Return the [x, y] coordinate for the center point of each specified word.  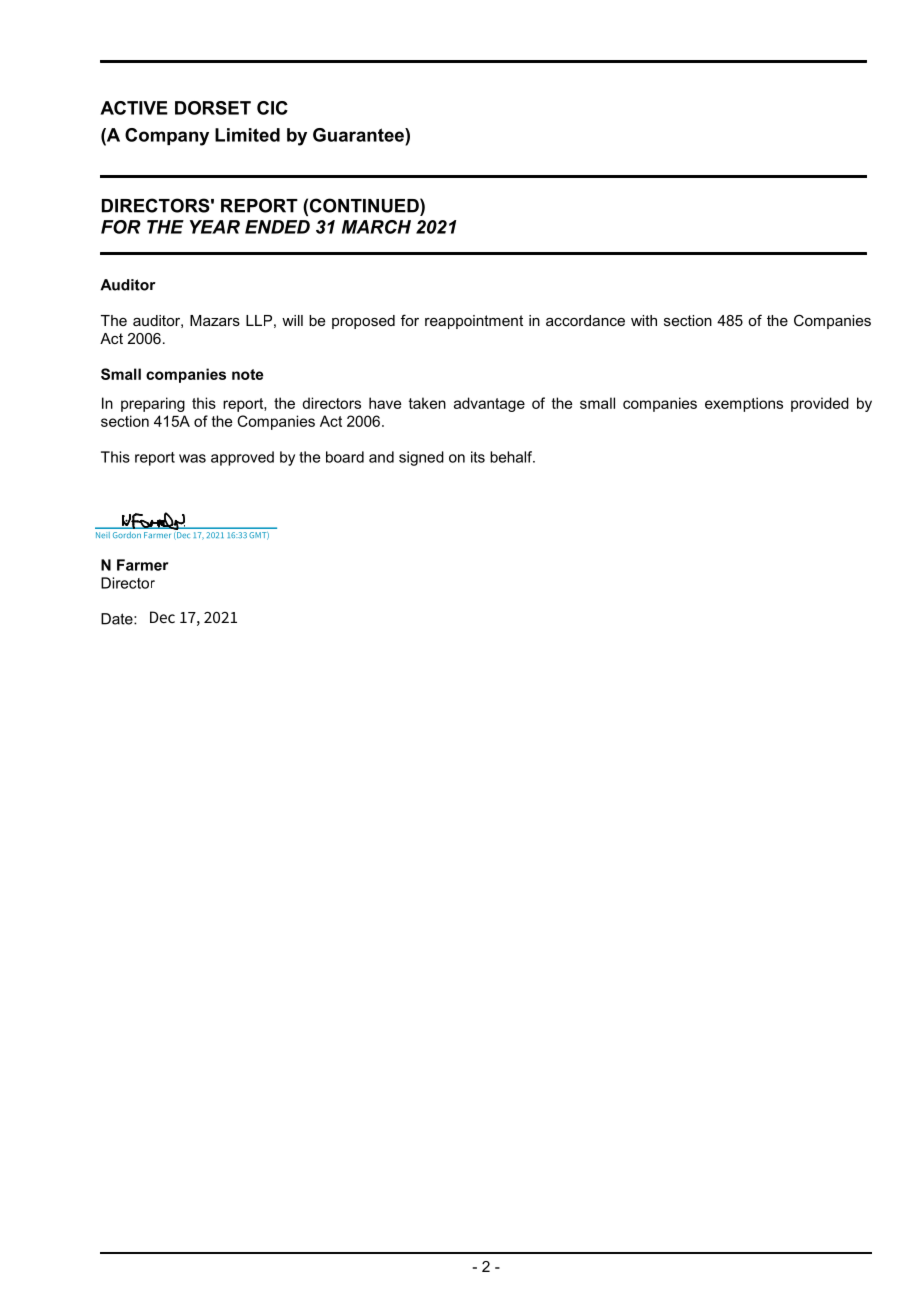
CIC [272, 108]
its [478, 457]
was [192, 458]
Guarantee [359, 135]
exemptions [744, 404]
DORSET [213, 108]
